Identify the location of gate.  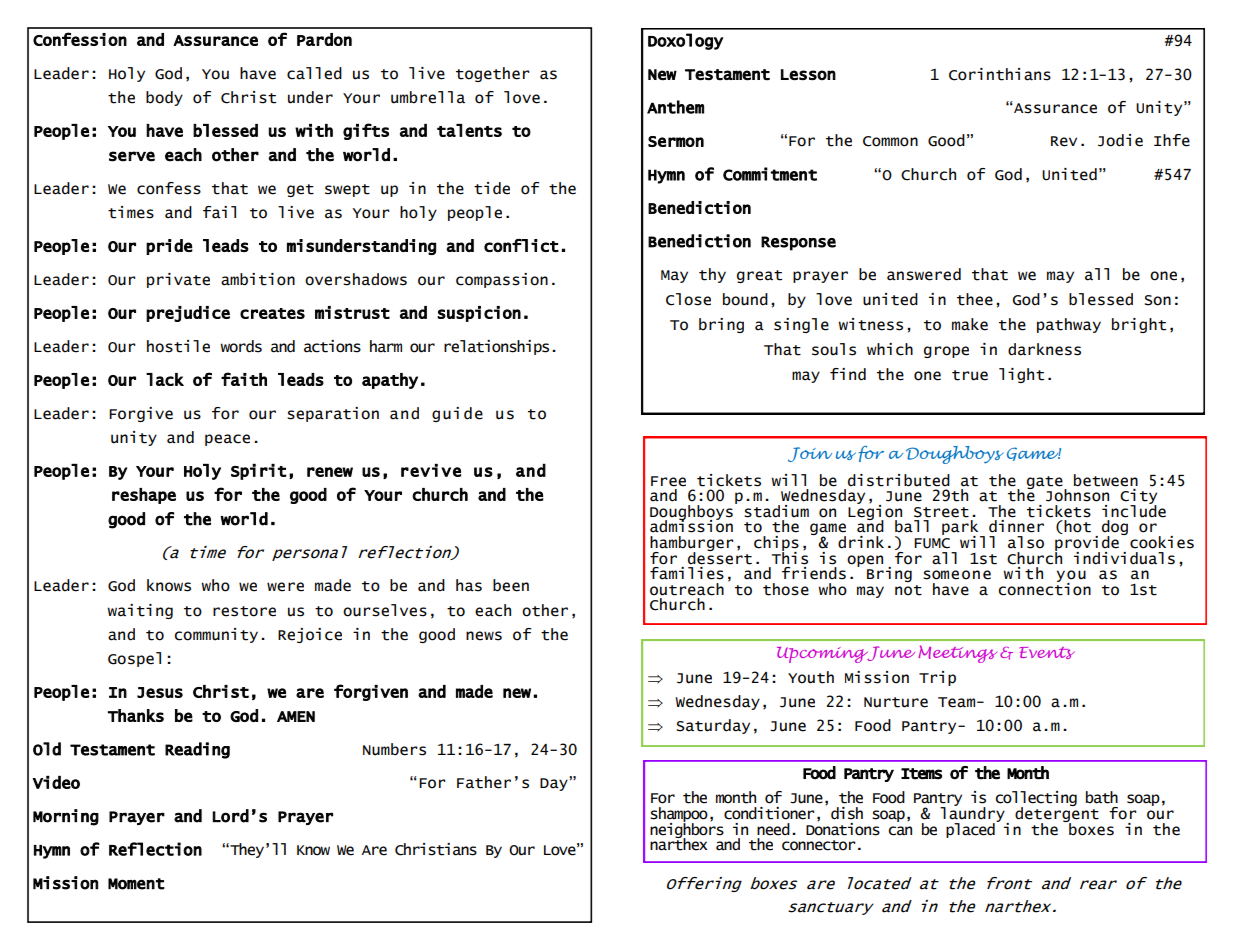
(1046, 483).
